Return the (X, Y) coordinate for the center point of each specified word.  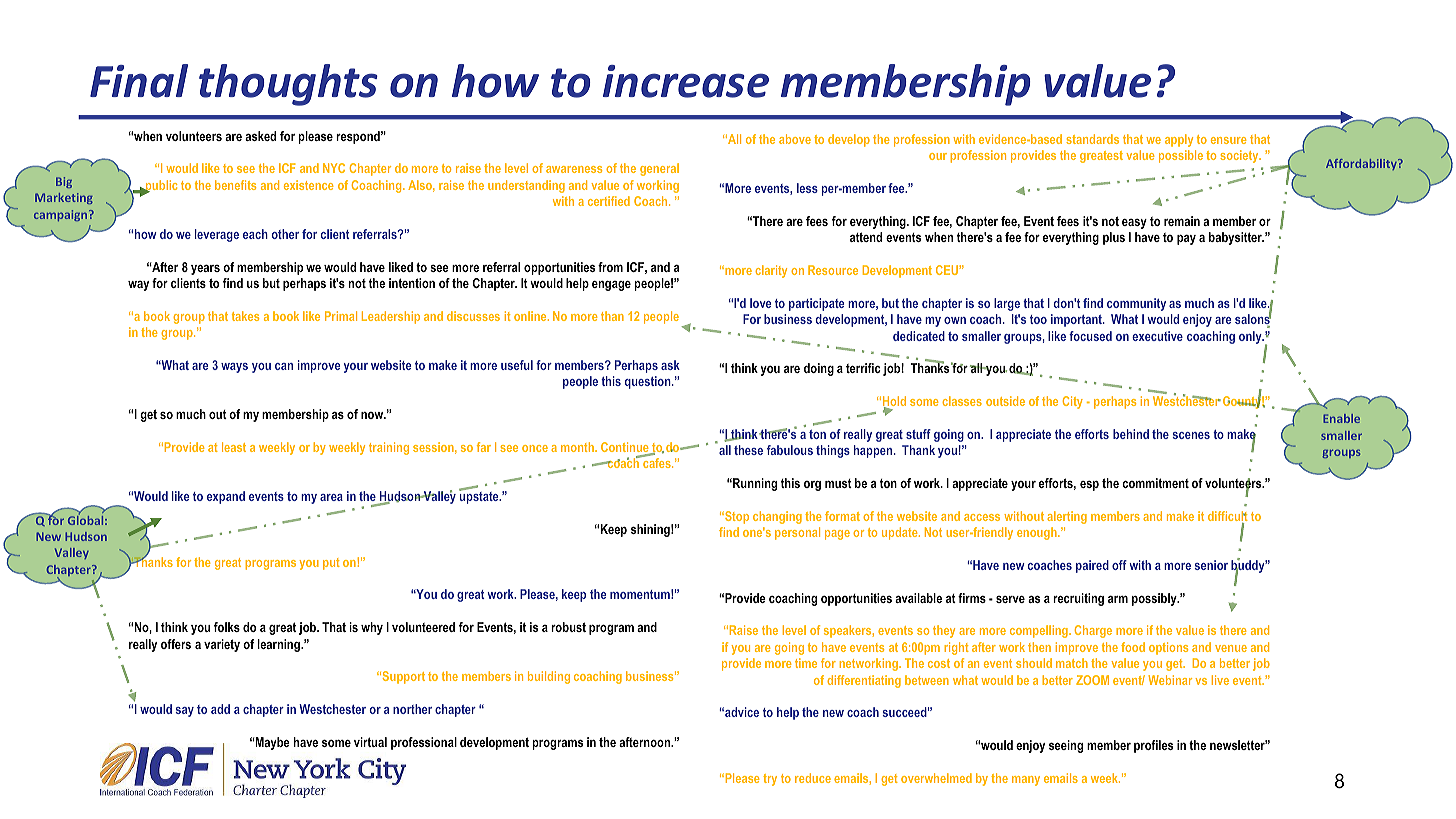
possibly (1155, 599)
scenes (1191, 435)
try (770, 780)
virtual (370, 742)
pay (1186, 239)
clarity (771, 271)
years (205, 269)
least (234, 447)
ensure (1229, 140)
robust (568, 627)
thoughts (288, 85)
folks (227, 627)
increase (686, 81)
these (748, 450)
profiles (1153, 746)
